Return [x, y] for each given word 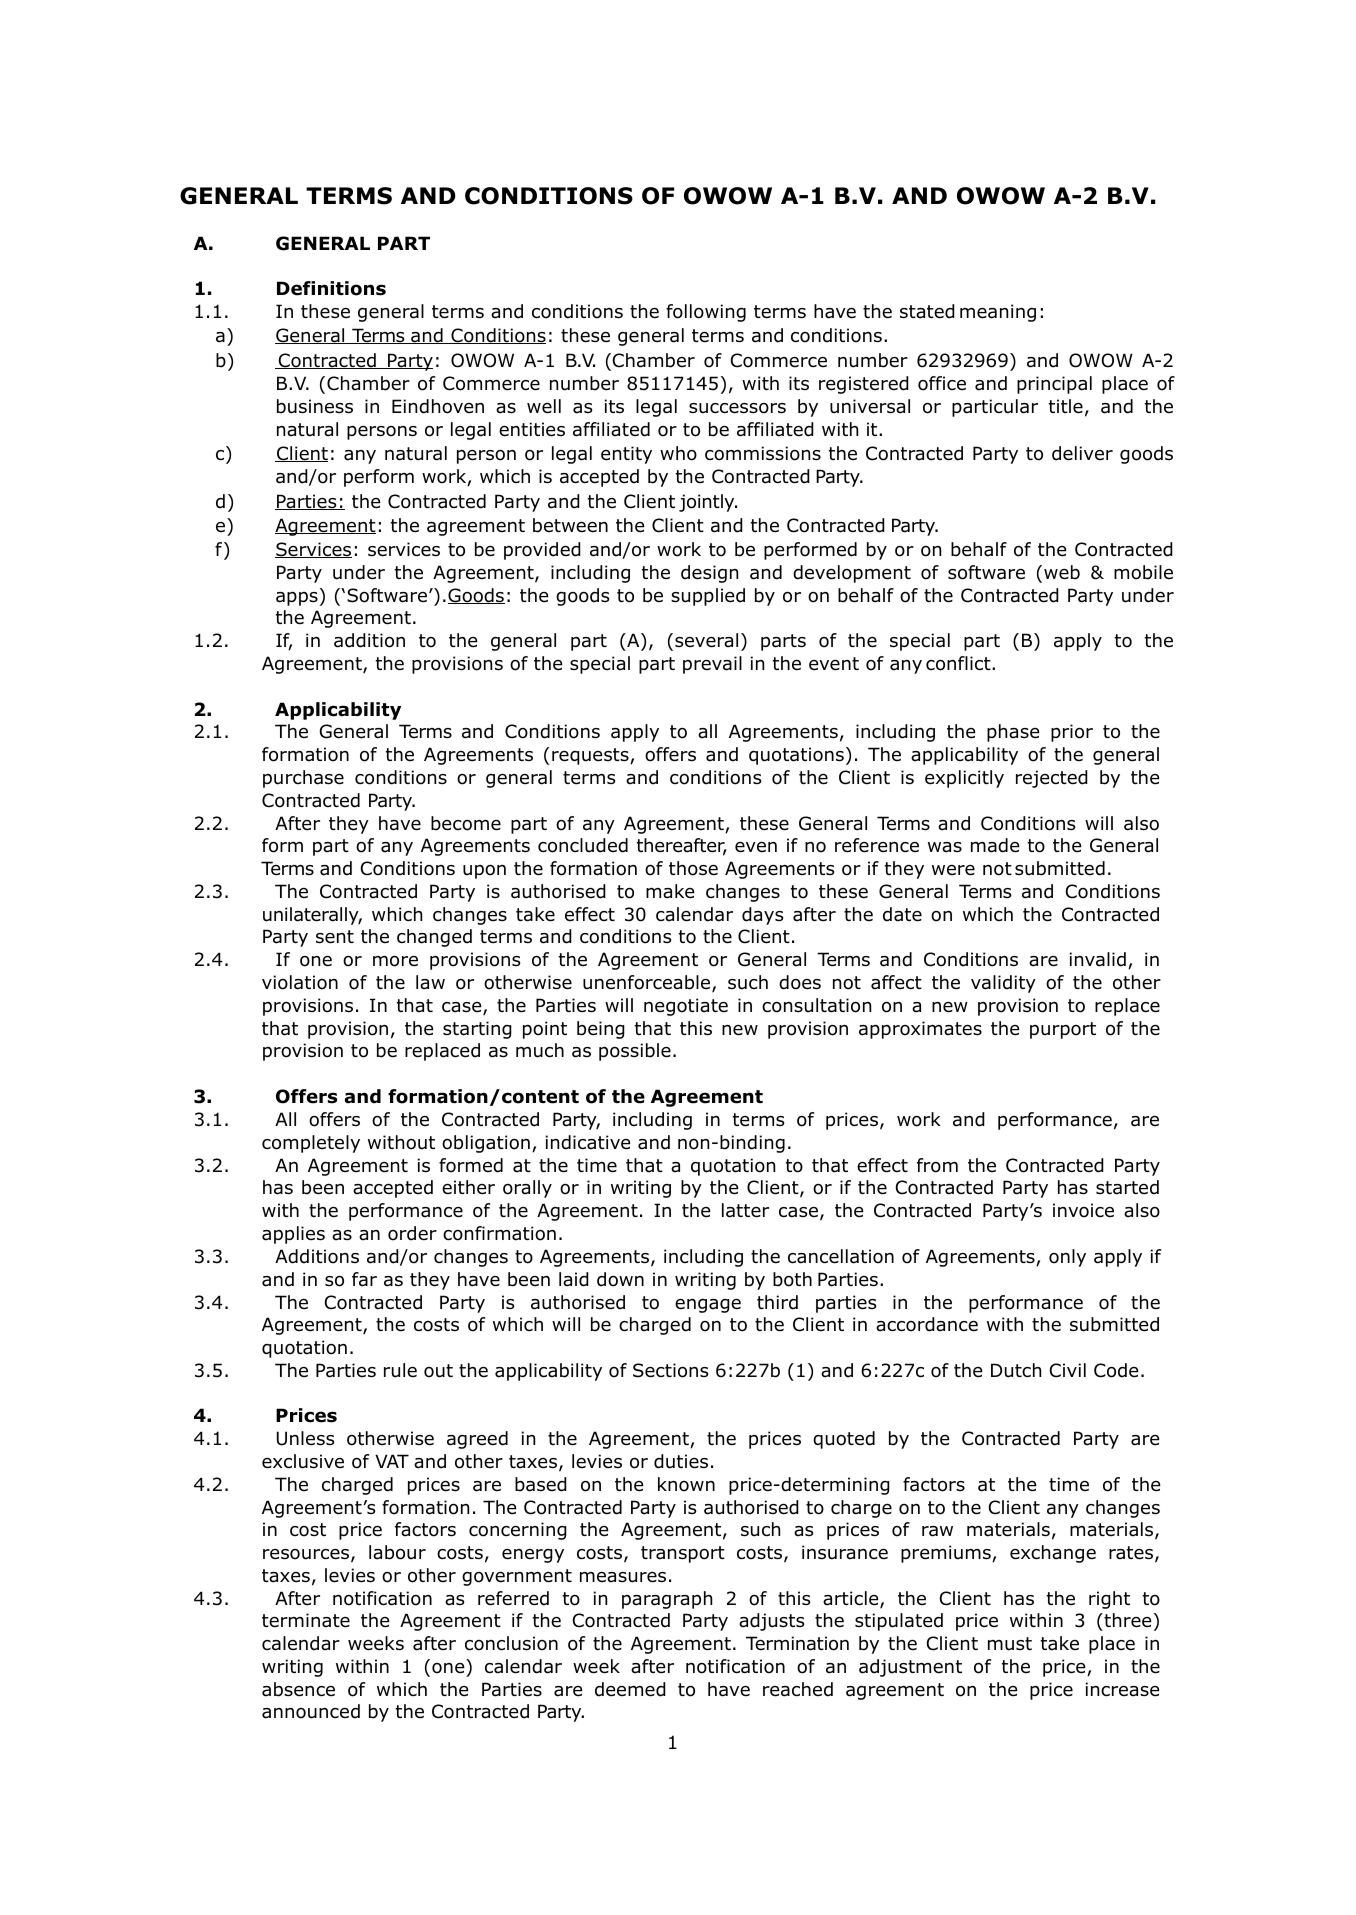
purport [1063, 1030]
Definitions [331, 288]
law [430, 982]
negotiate [686, 1007]
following [706, 313]
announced [311, 1711]
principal [1054, 385]
